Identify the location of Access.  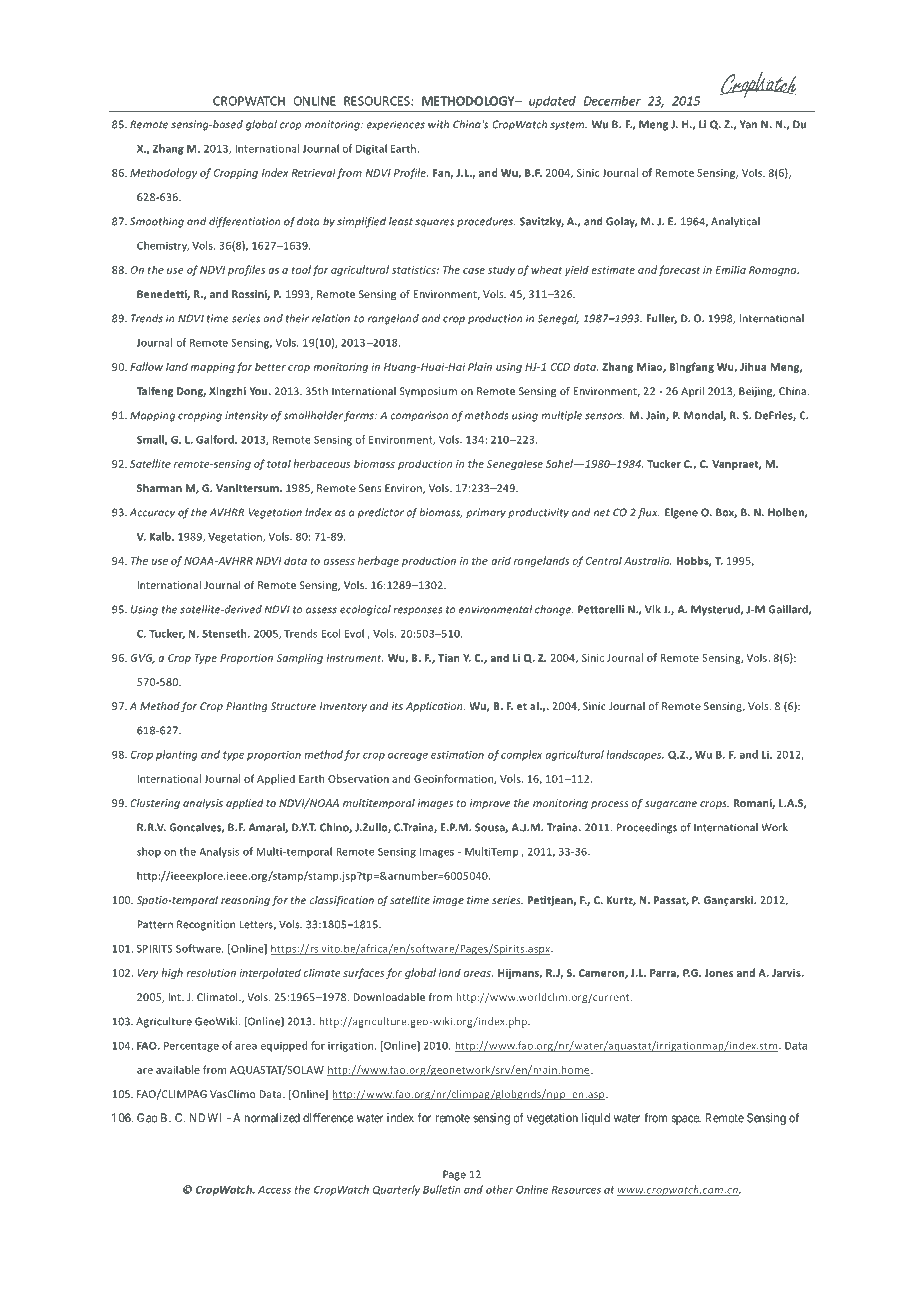
(274, 1190).
